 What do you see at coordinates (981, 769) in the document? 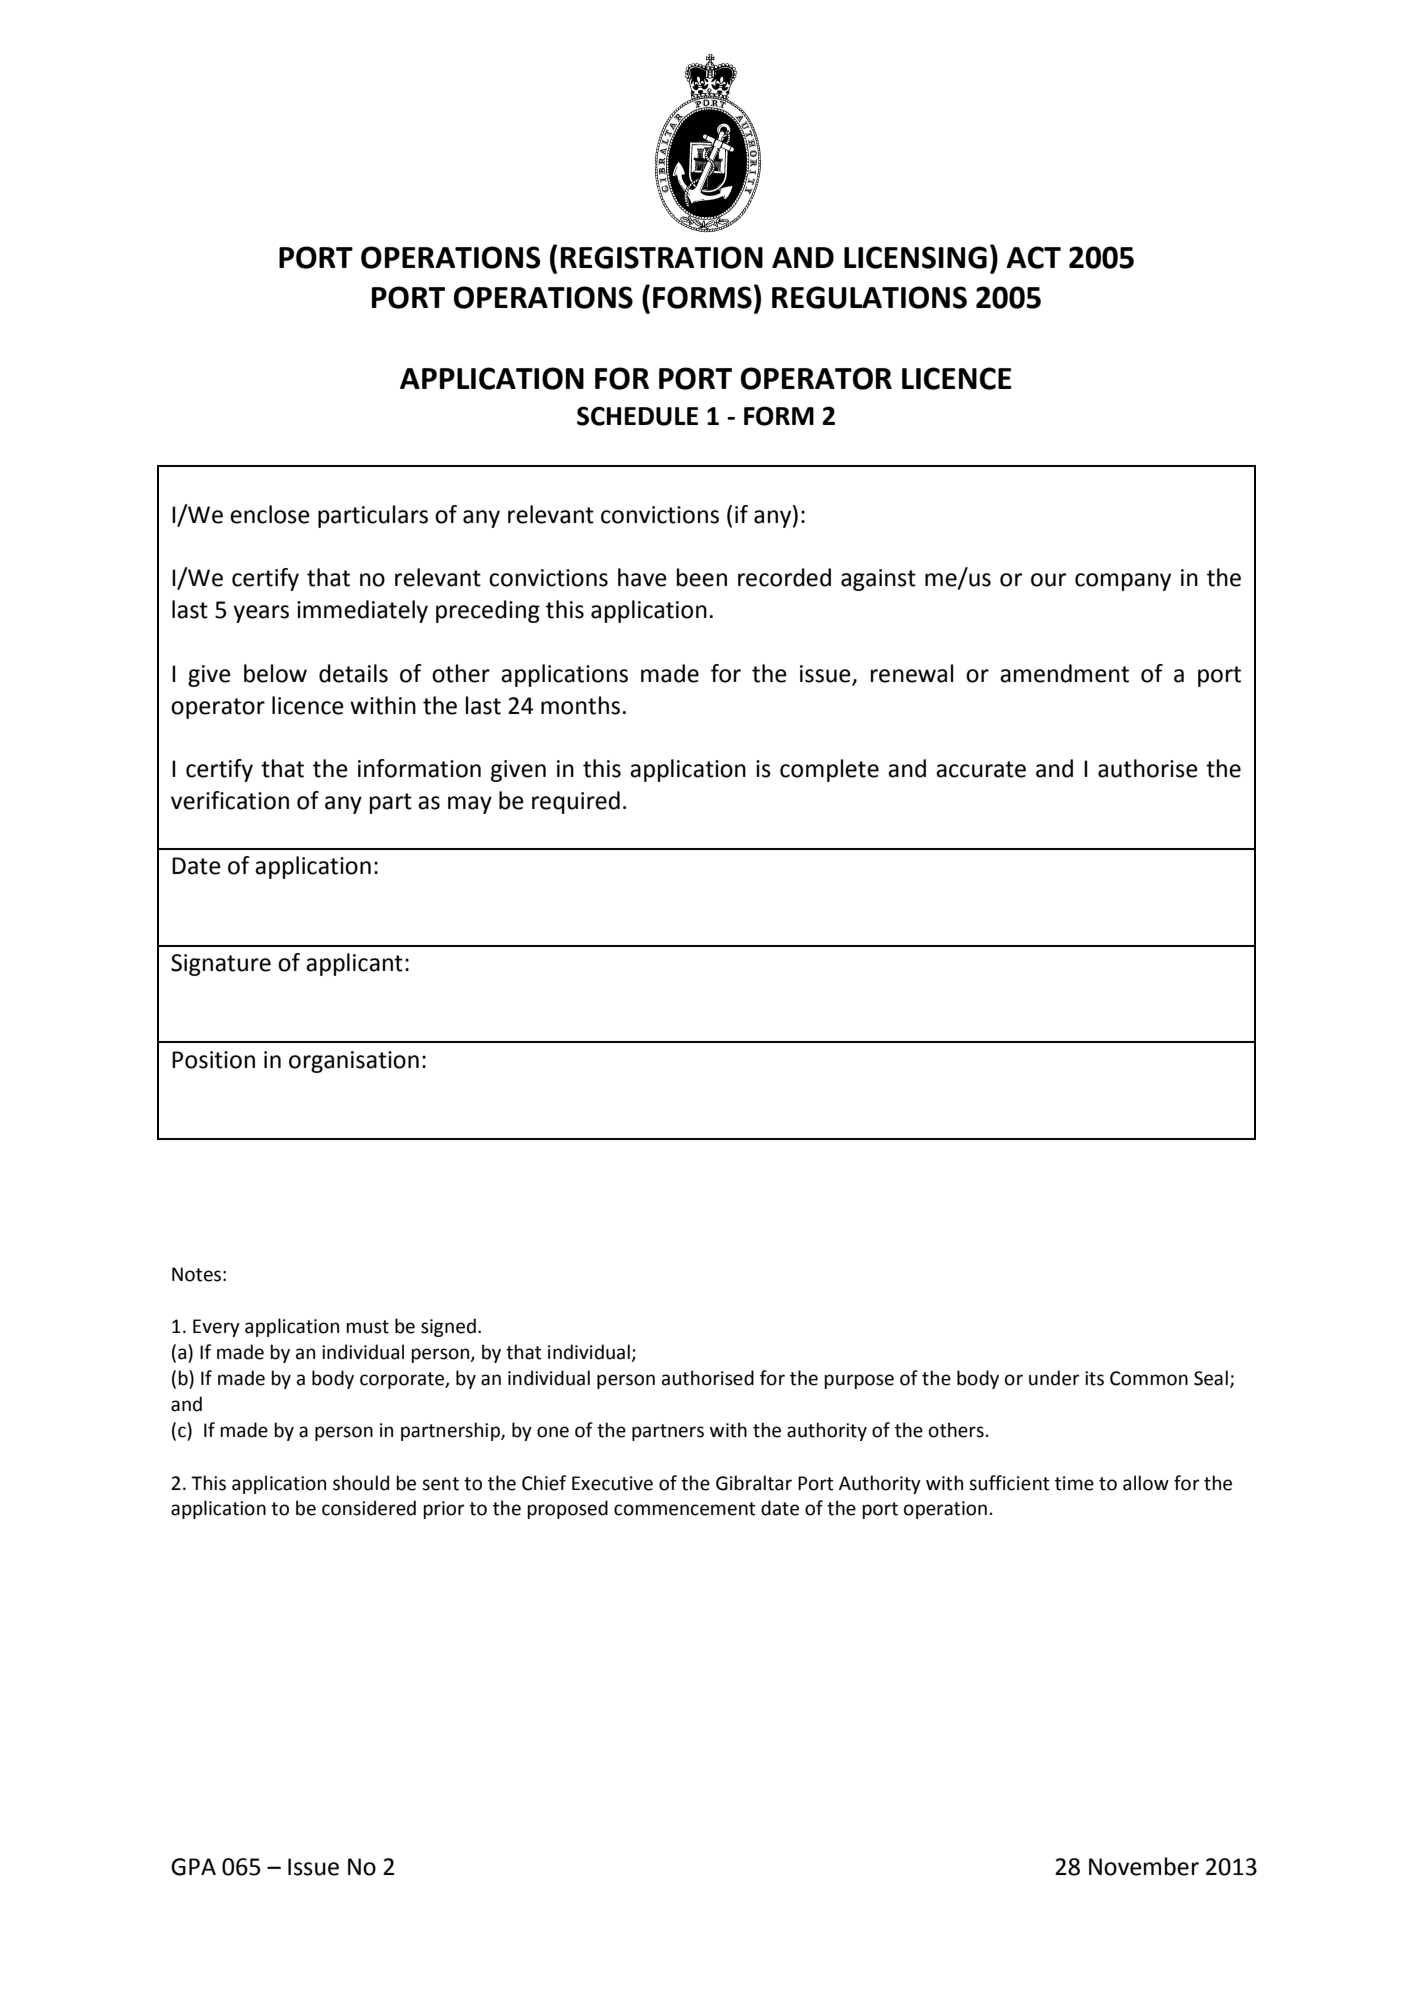
I see `accurate` at bounding box center [981, 769].
